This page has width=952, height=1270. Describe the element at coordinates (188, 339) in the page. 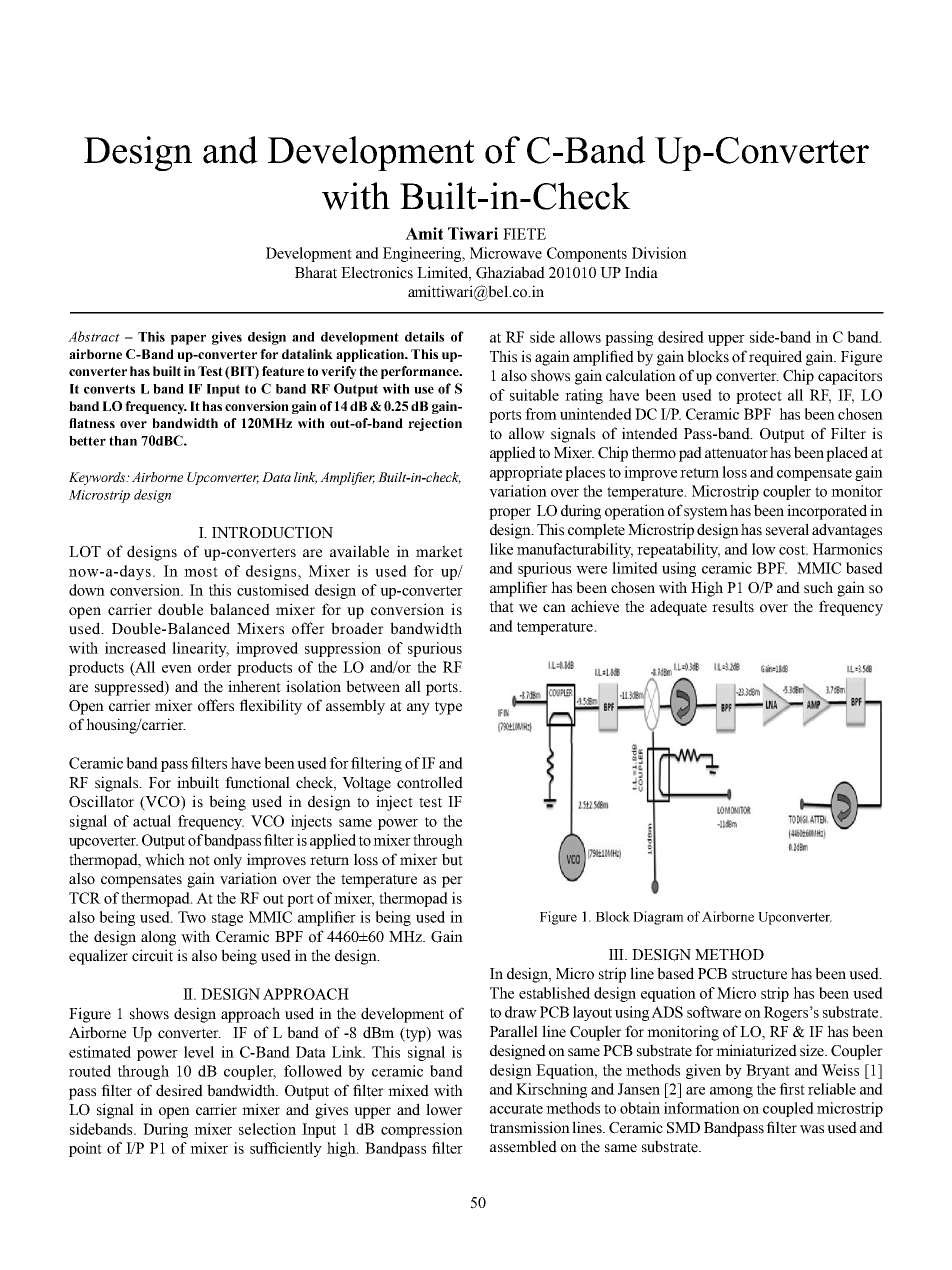

I see `paper` at that location.
